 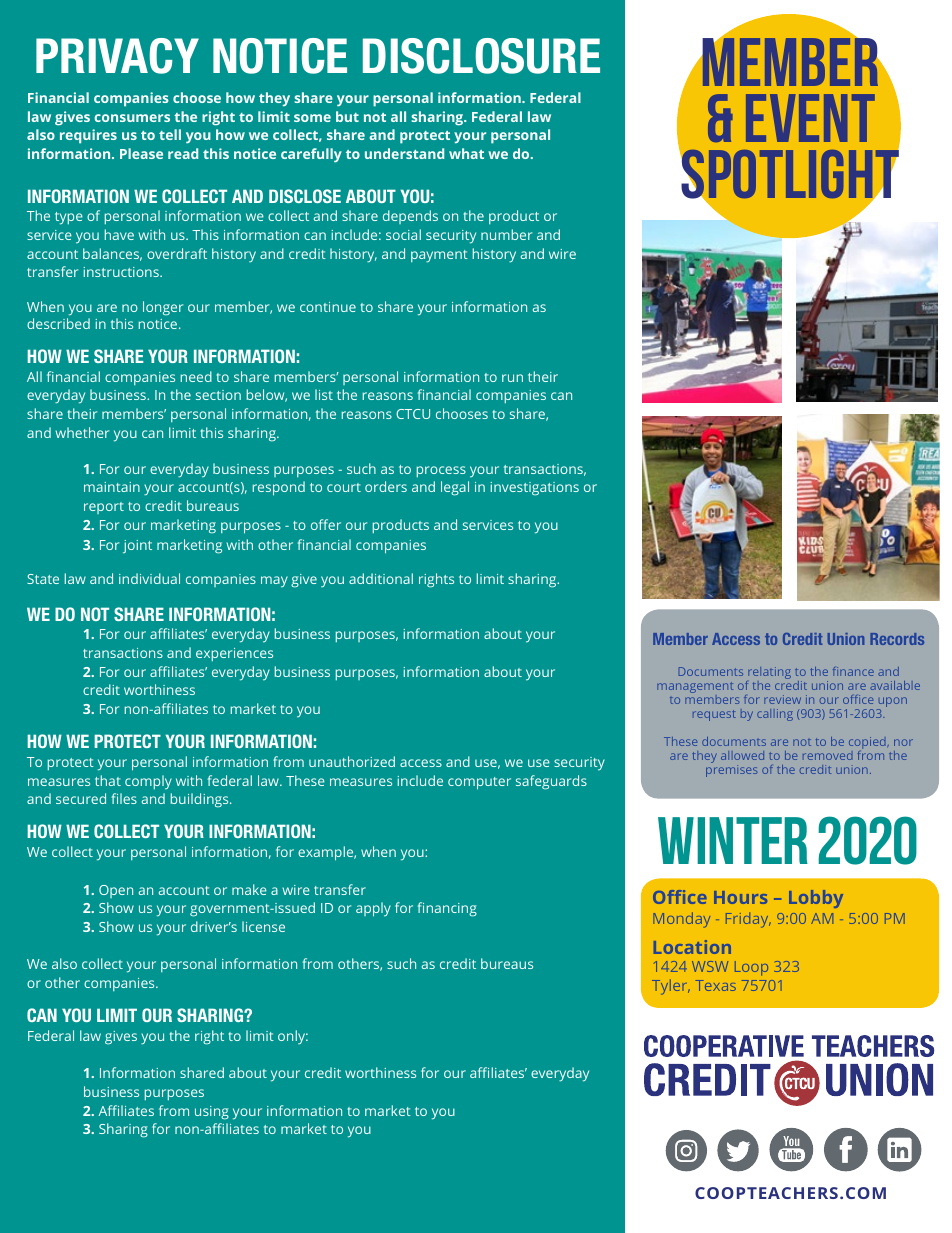 I want to click on consumers, so click(x=132, y=118).
